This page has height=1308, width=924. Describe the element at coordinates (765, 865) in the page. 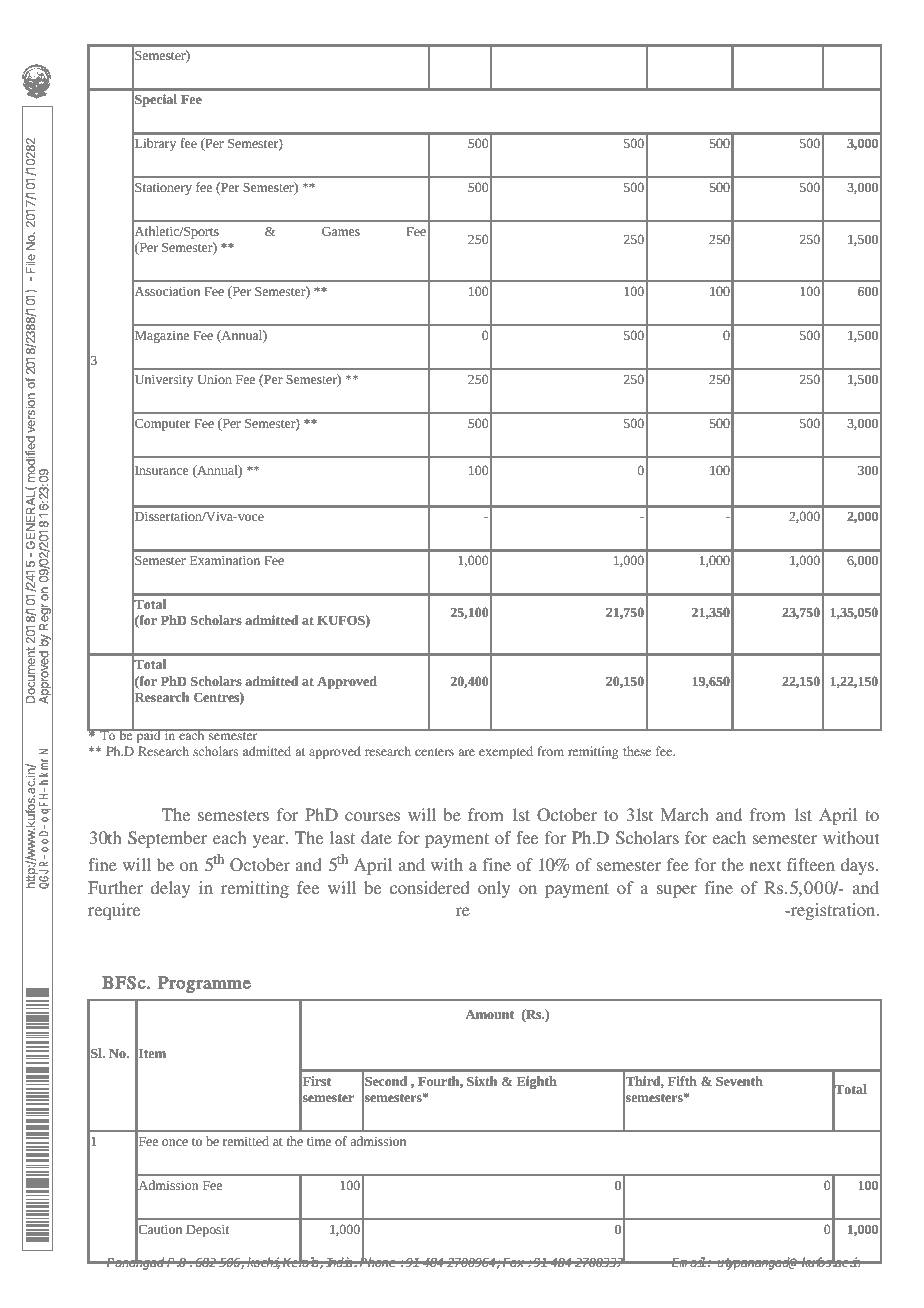

I see `next` at that location.
